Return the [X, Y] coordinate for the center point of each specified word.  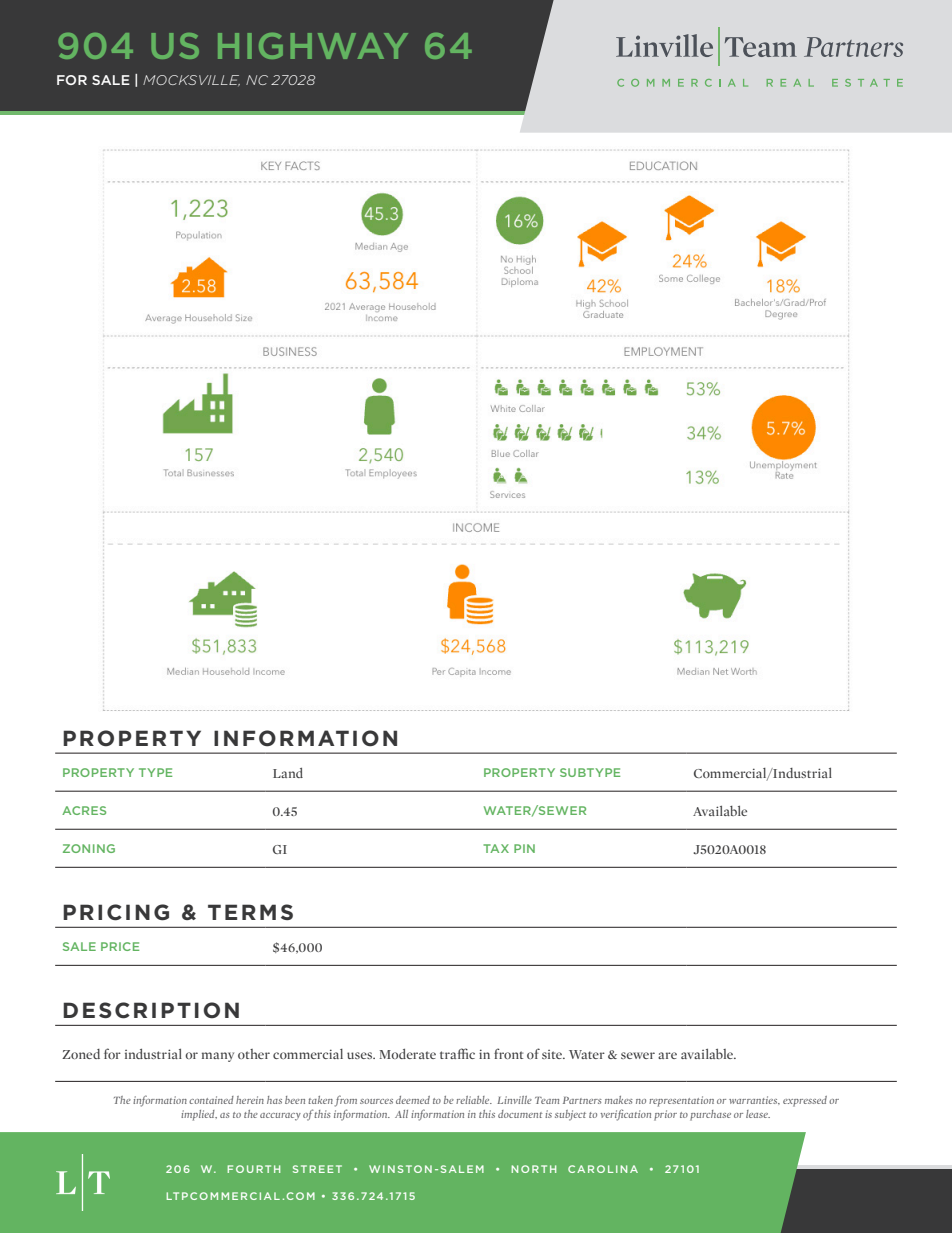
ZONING [89, 848]
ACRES [84, 810]
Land [288, 773]
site [553, 1054]
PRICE [120, 946]
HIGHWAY [313, 46]
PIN [524, 848]
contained [211, 1100]
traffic [457, 1053]
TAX [496, 848]
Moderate [407, 1054]
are [667, 1055]
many [218, 1057]
